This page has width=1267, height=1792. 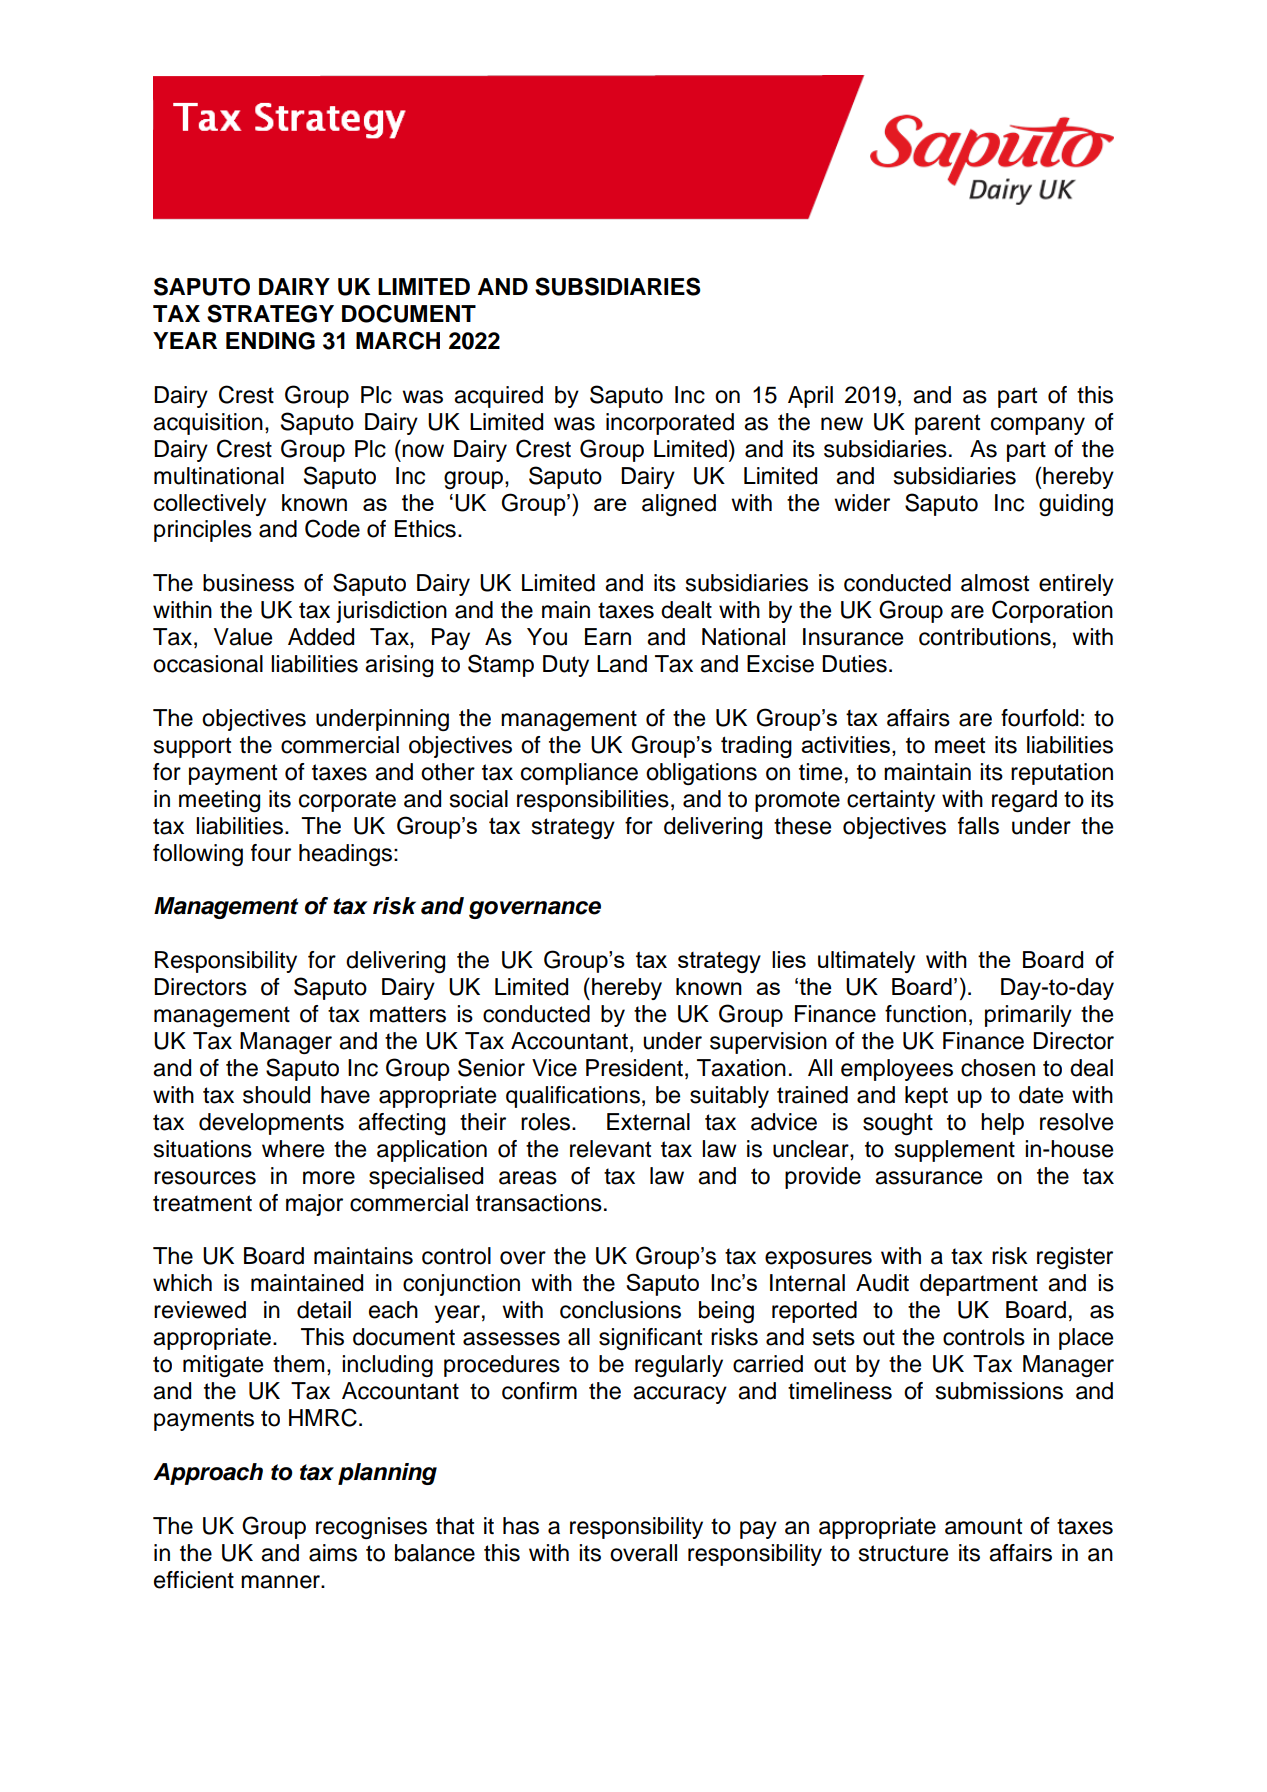 What do you see at coordinates (293, 1149) in the page?
I see `where` at bounding box center [293, 1149].
